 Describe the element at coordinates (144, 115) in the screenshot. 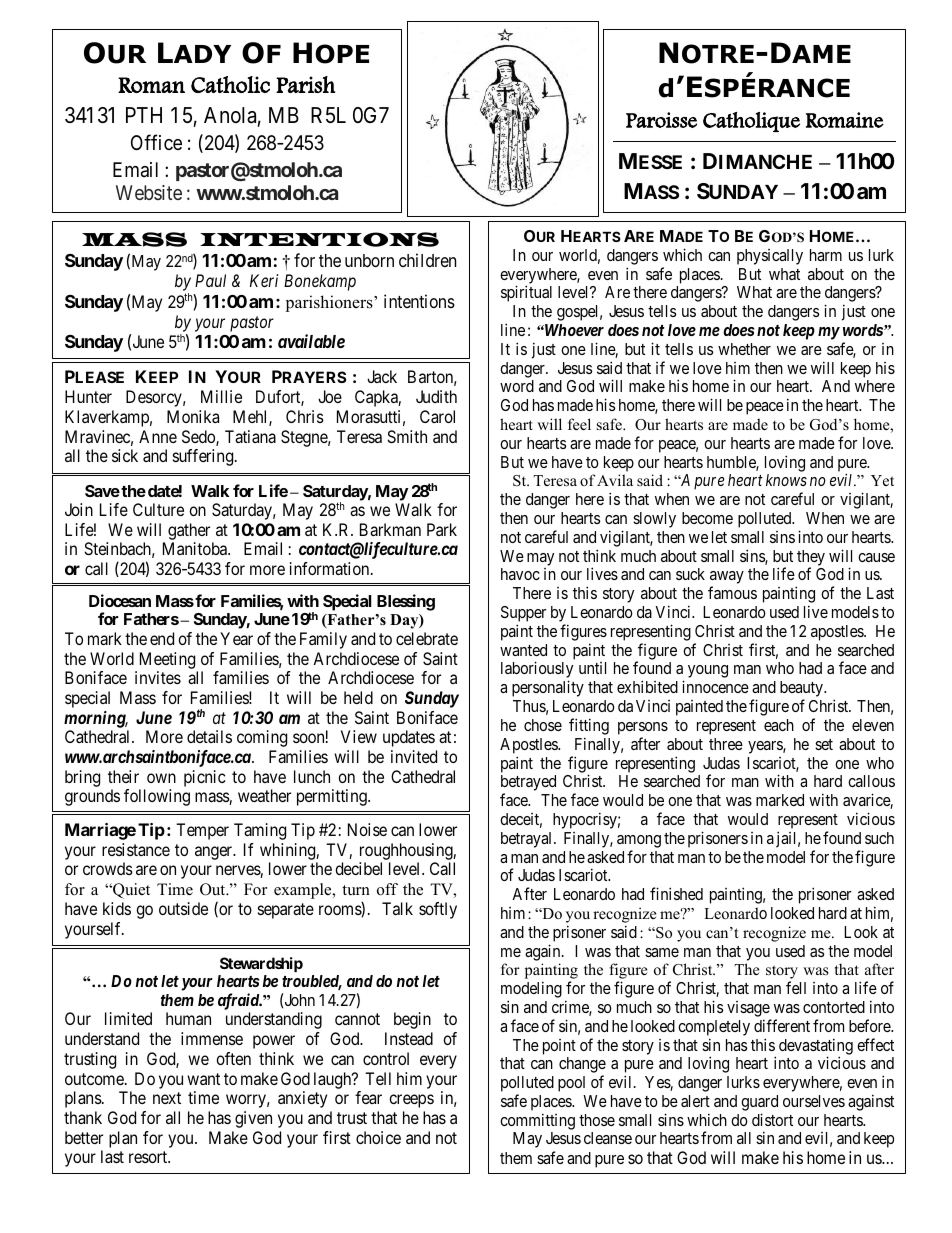

I see `PTH` at that location.
